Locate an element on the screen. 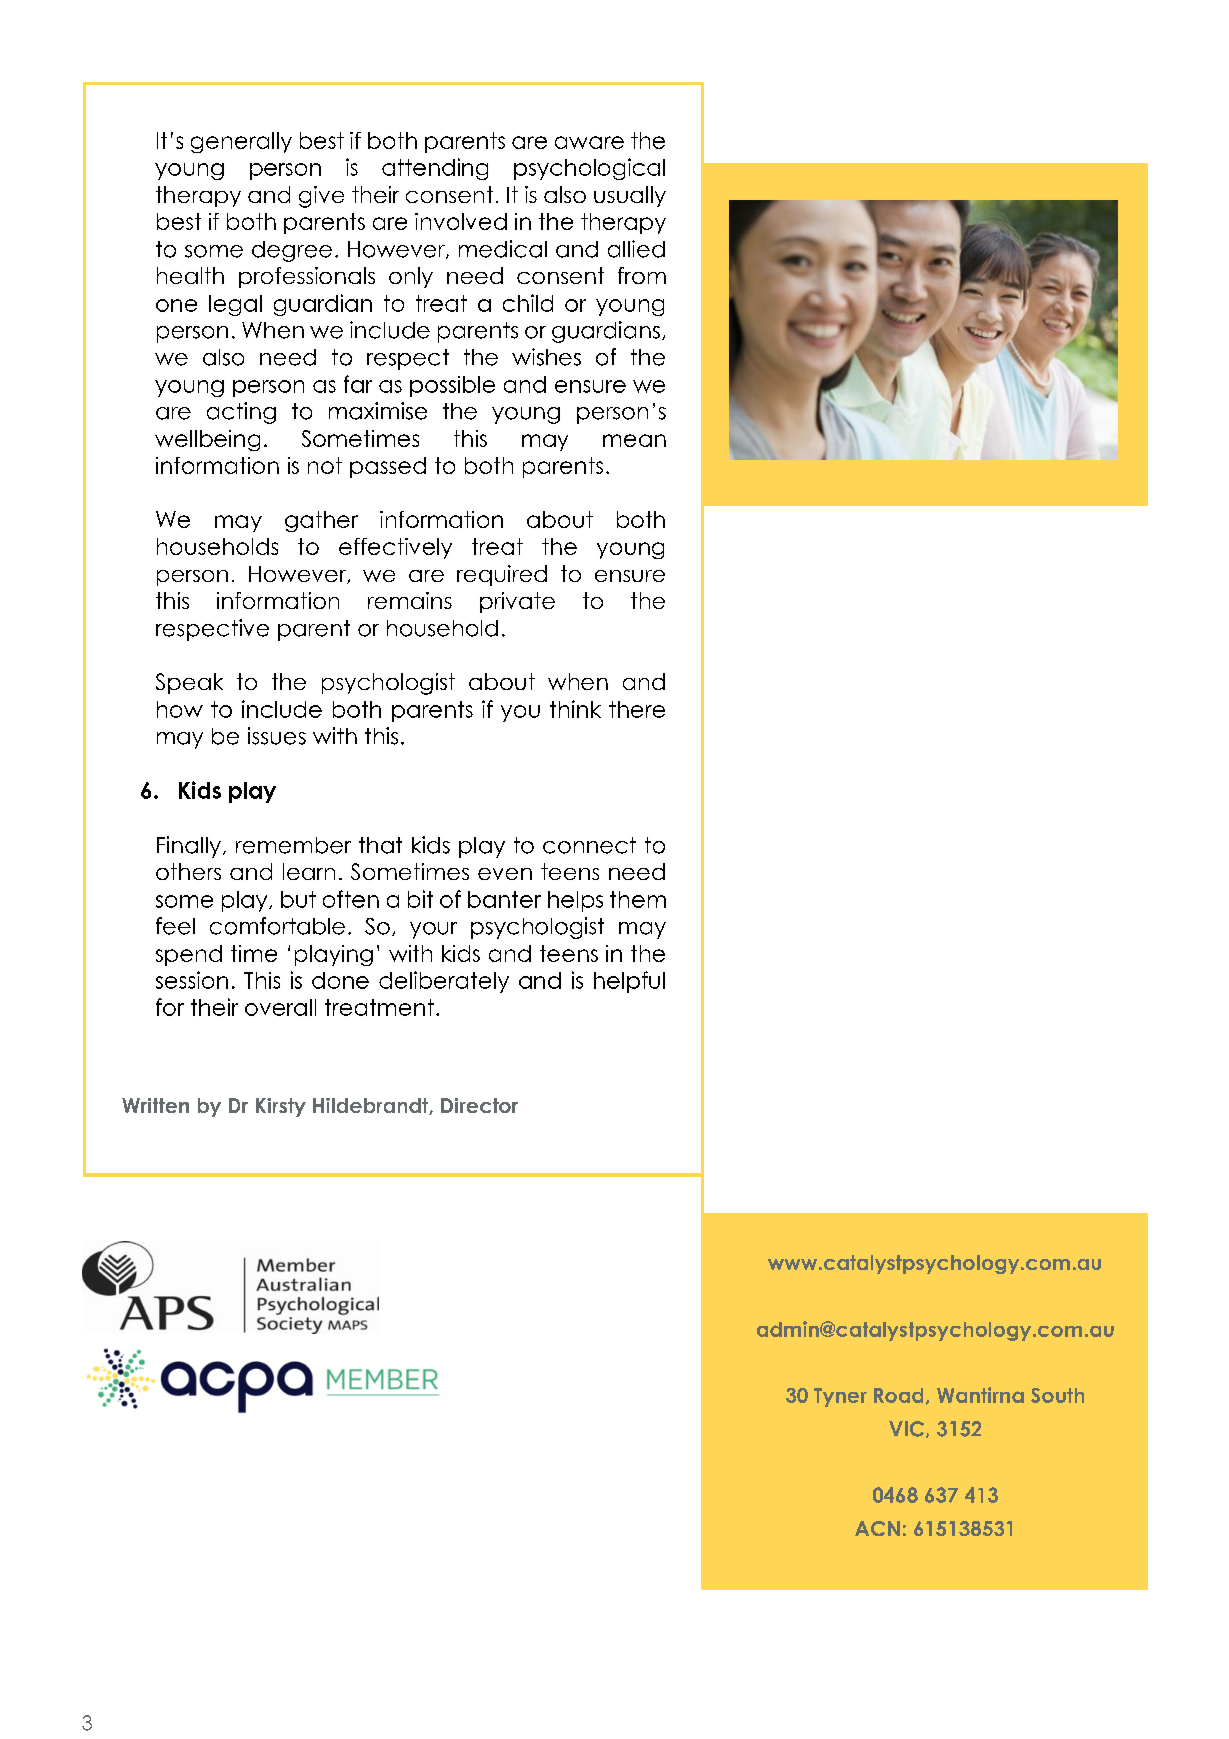 Image resolution: width=1229 pixels, height=1739 pixels. comfortable is located at coordinates (277, 926).
